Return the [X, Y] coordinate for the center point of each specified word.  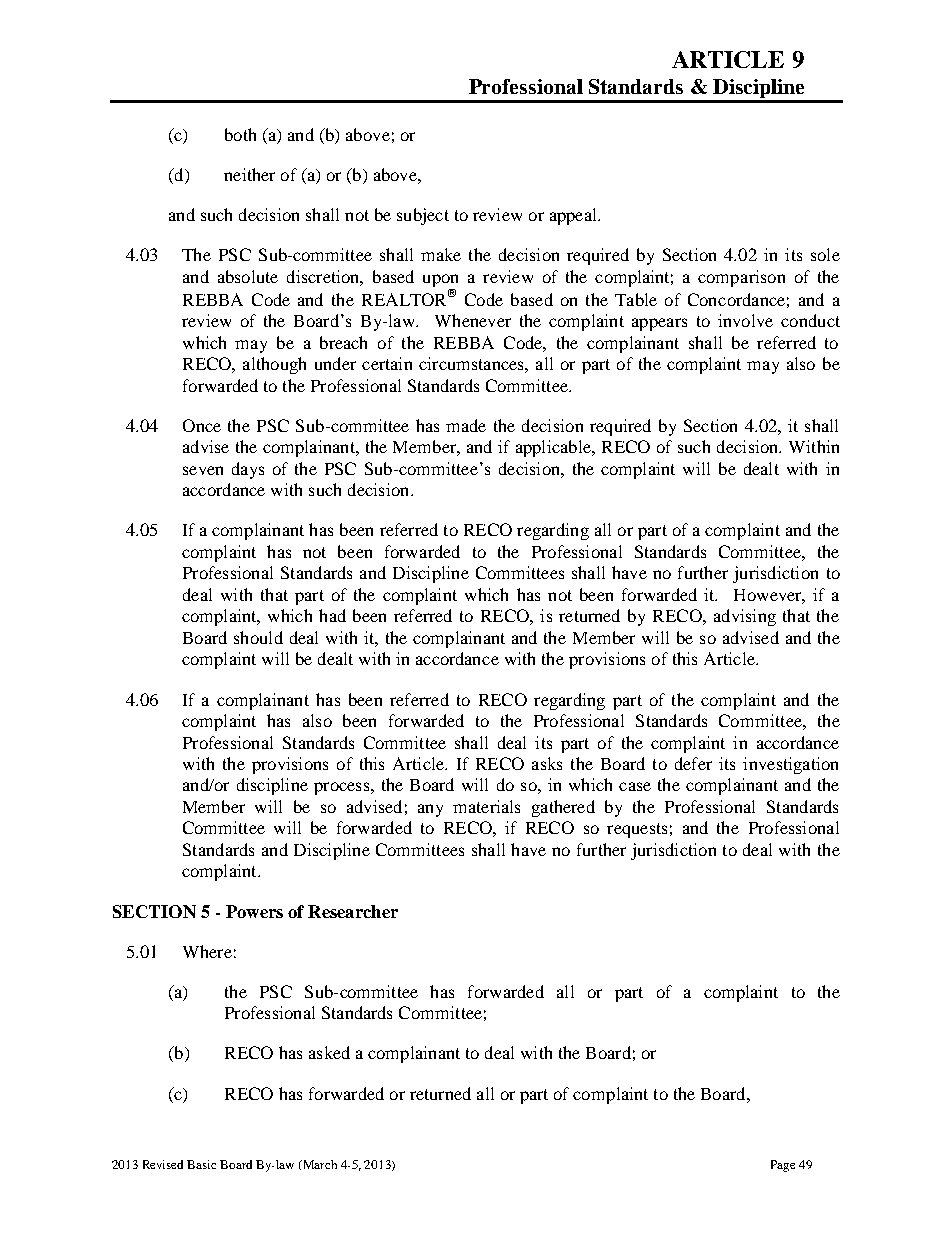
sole [825, 254]
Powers [254, 911]
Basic [201, 1164]
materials [486, 806]
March [318, 1165]
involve [745, 320]
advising [745, 617]
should [258, 637]
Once [202, 425]
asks [547, 763]
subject [423, 216]
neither [249, 174]
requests [637, 830]
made [466, 425]
